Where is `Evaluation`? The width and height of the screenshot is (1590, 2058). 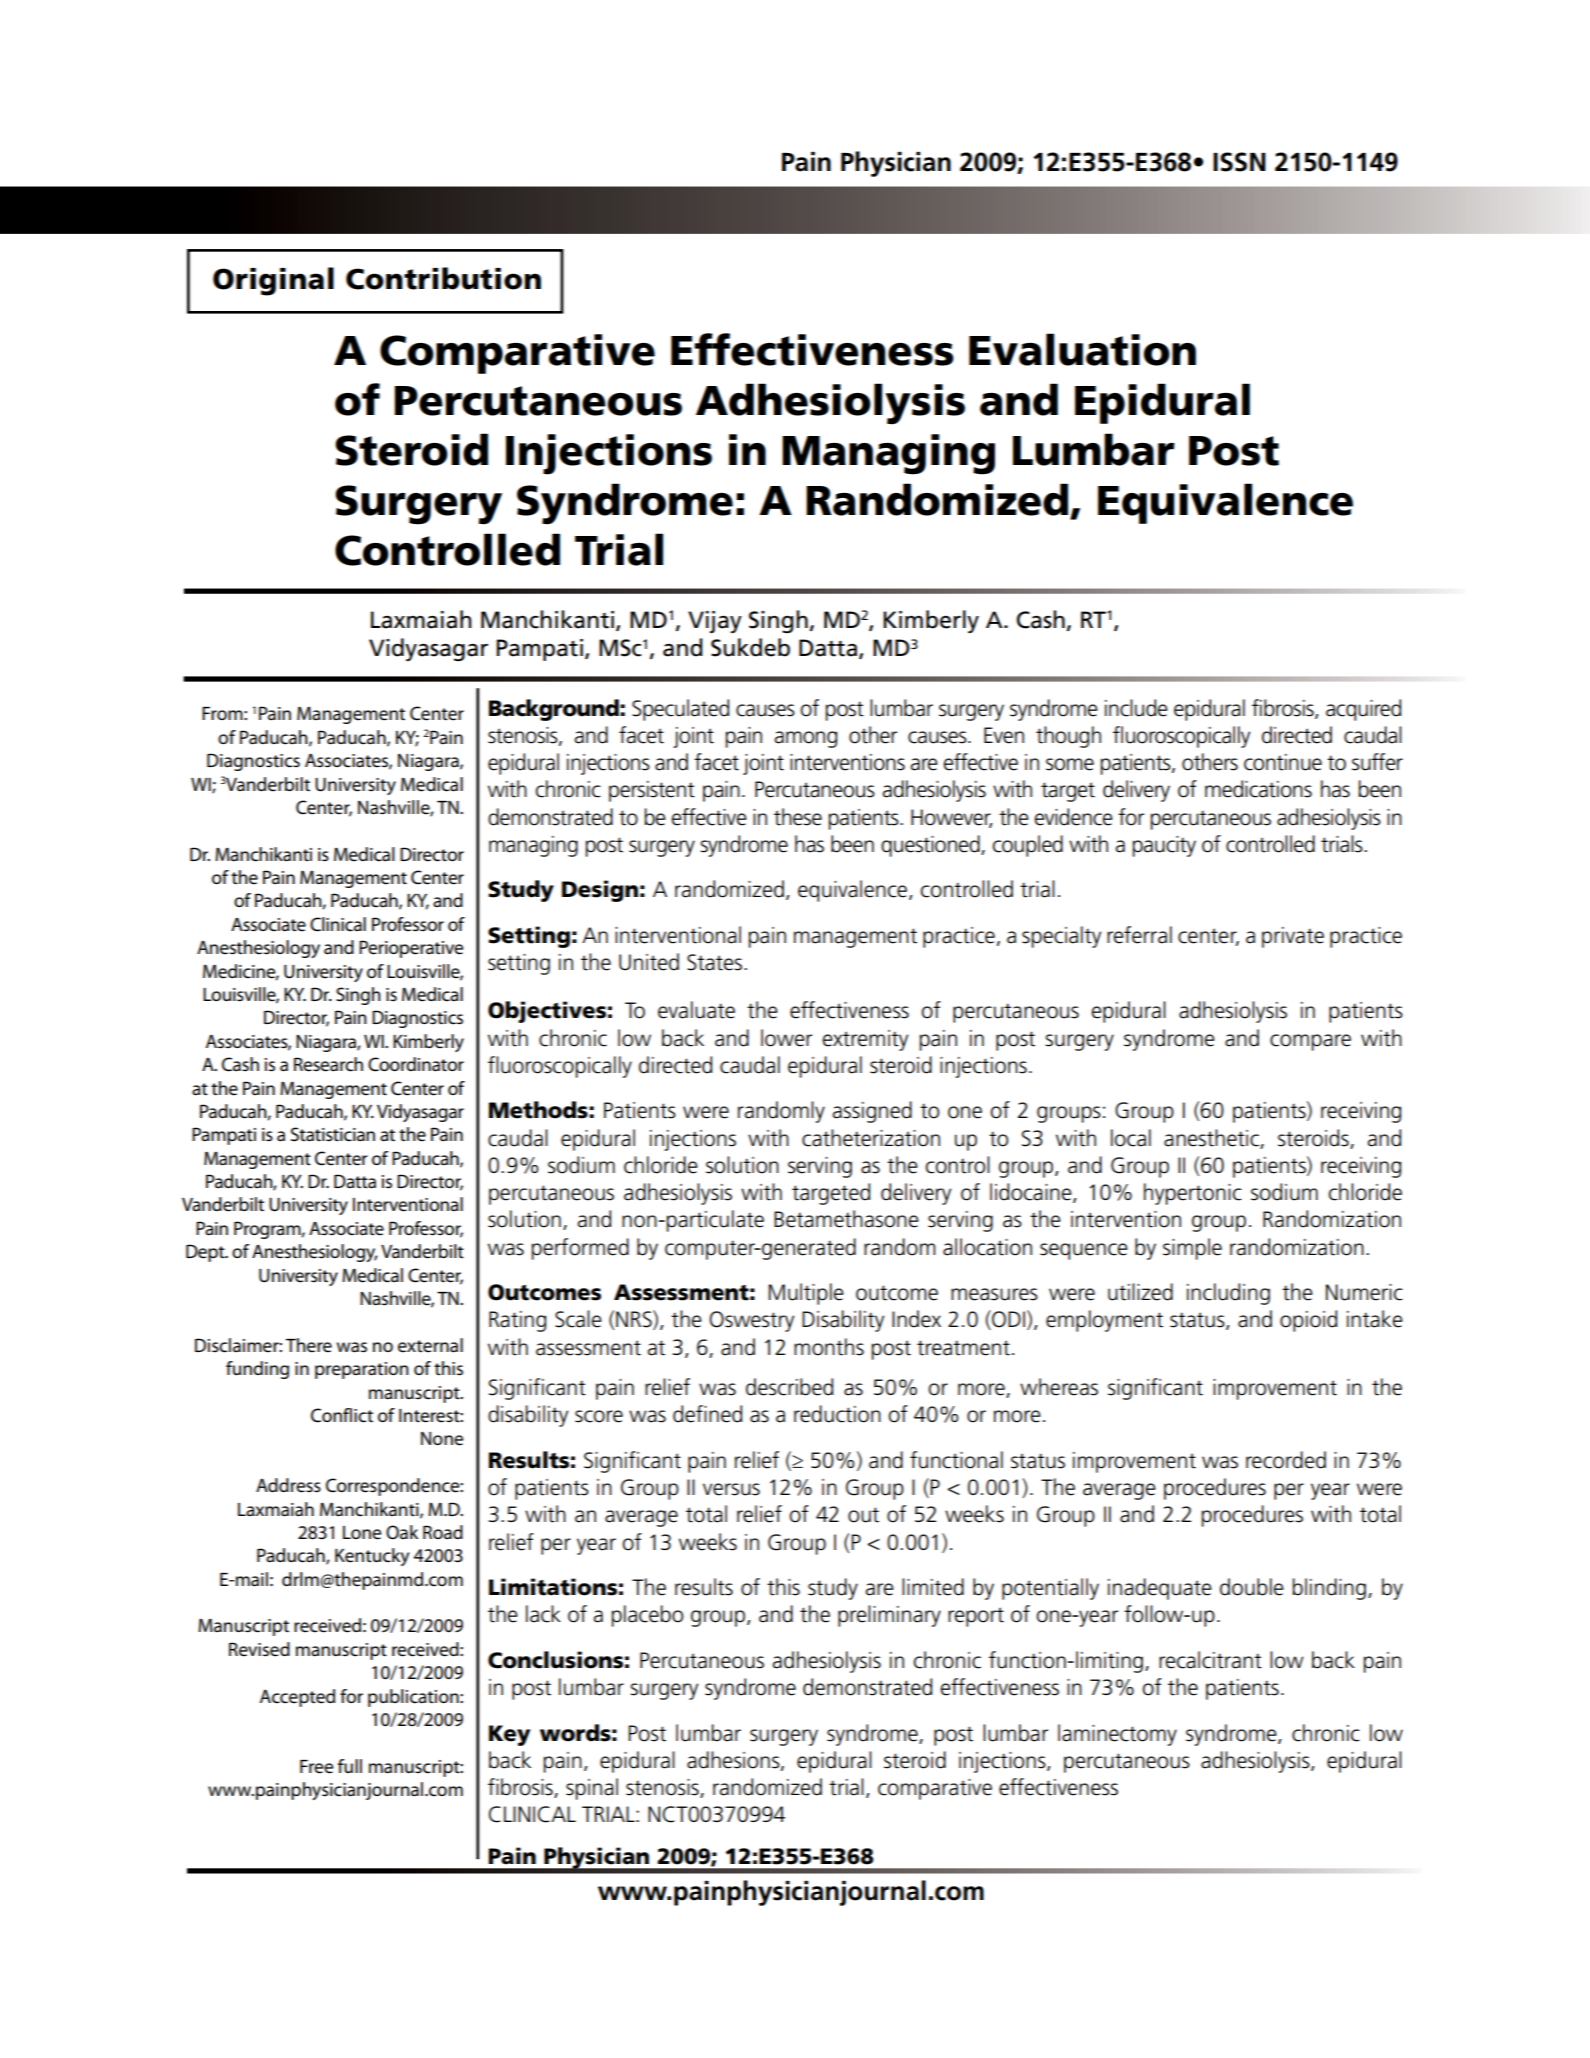
Evaluation is located at coordinates (1082, 349).
